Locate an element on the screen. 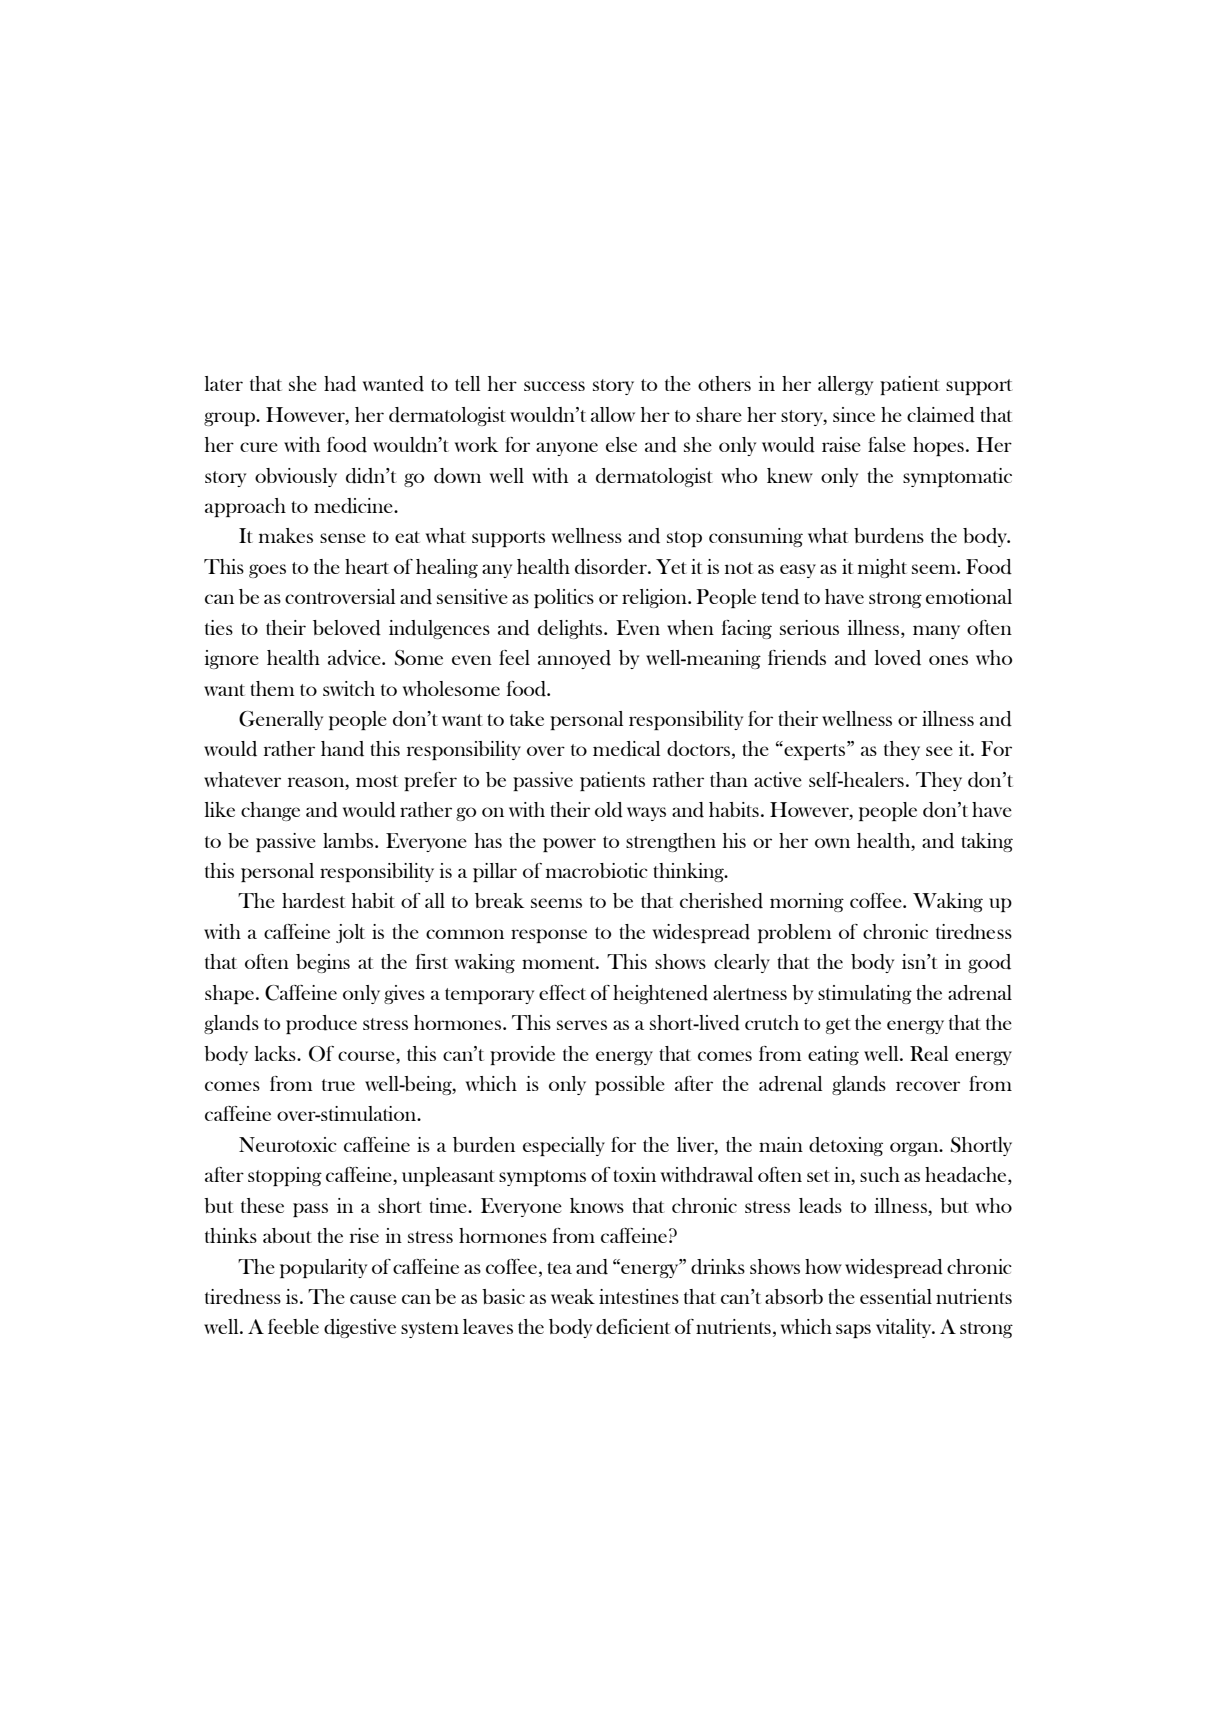 The width and height of the screenshot is (1217, 1721). lambs is located at coordinates (348, 840).
